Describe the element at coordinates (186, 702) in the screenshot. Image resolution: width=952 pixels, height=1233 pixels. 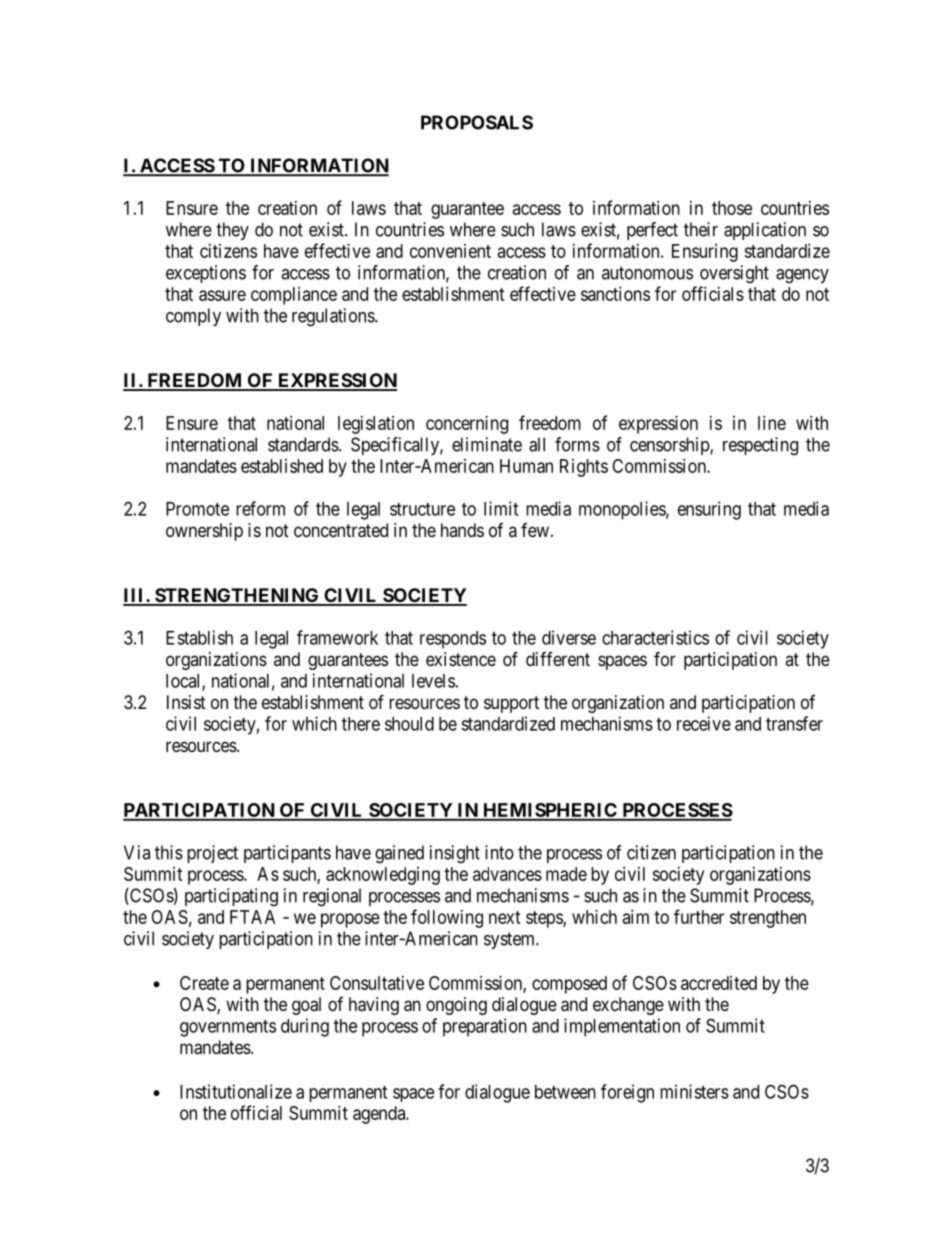
I see `Insist` at that location.
